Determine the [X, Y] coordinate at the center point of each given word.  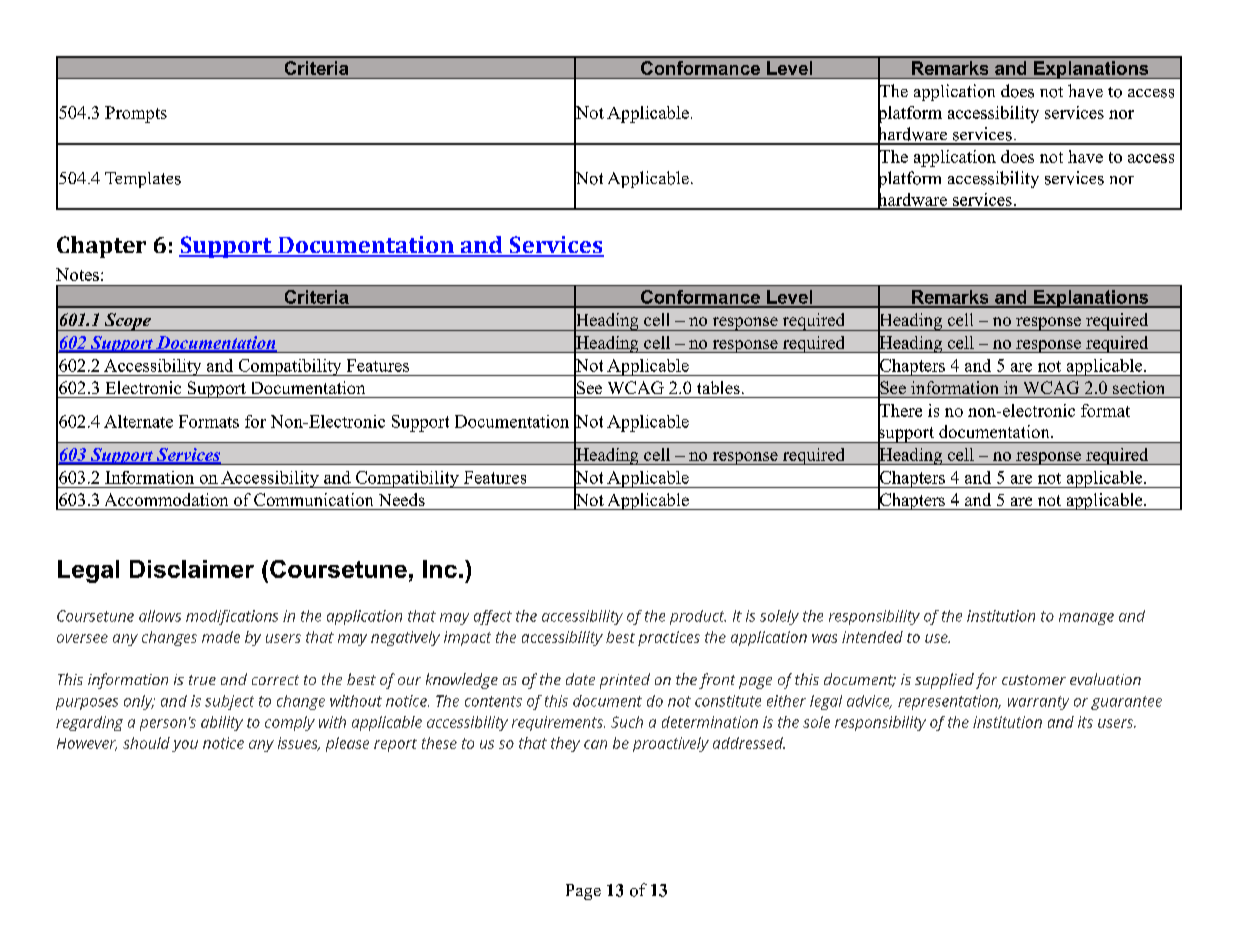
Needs [402, 499]
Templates [143, 180]
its [1085, 722]
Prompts [136, 114]
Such [627, 722]
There [900, 410]
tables [718, 387]
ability [222, 723]
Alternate [138, 421]
